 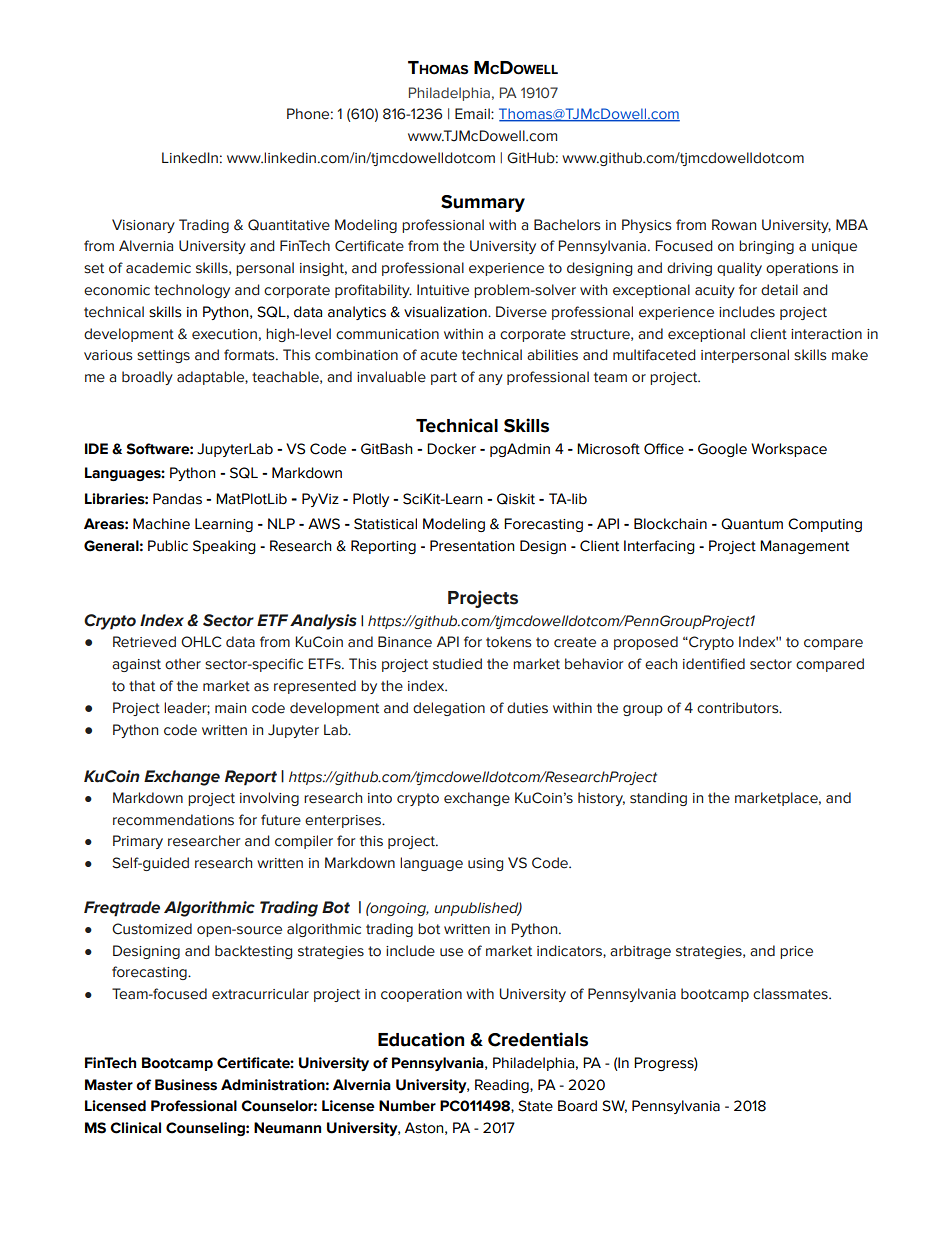 What do you see at coordinates (473, 114) in the screenshot?
I see `Email` at bounding box center [473, 114].
